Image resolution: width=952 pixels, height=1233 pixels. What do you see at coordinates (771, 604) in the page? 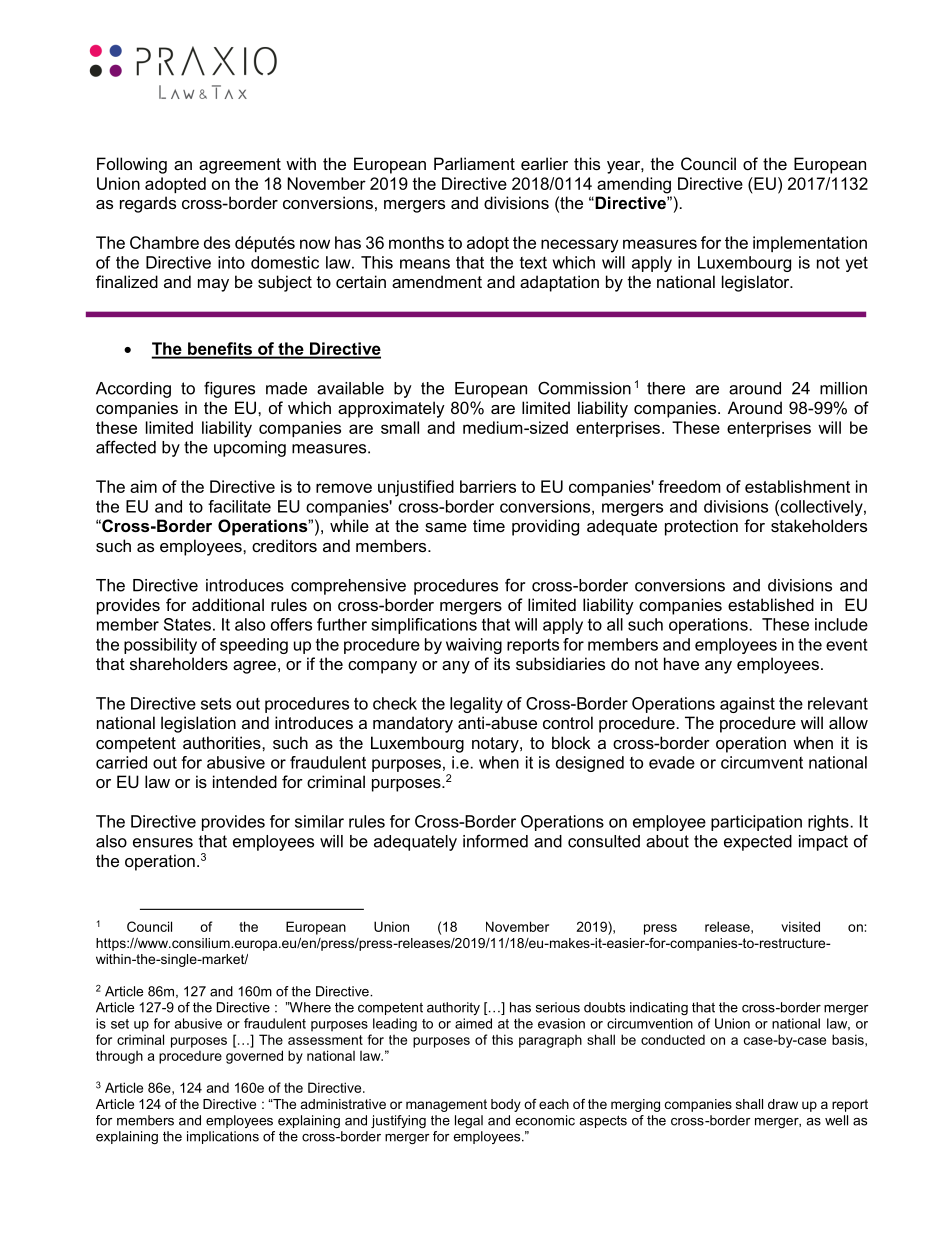
I see `established` at bounding box center [771, 604].
